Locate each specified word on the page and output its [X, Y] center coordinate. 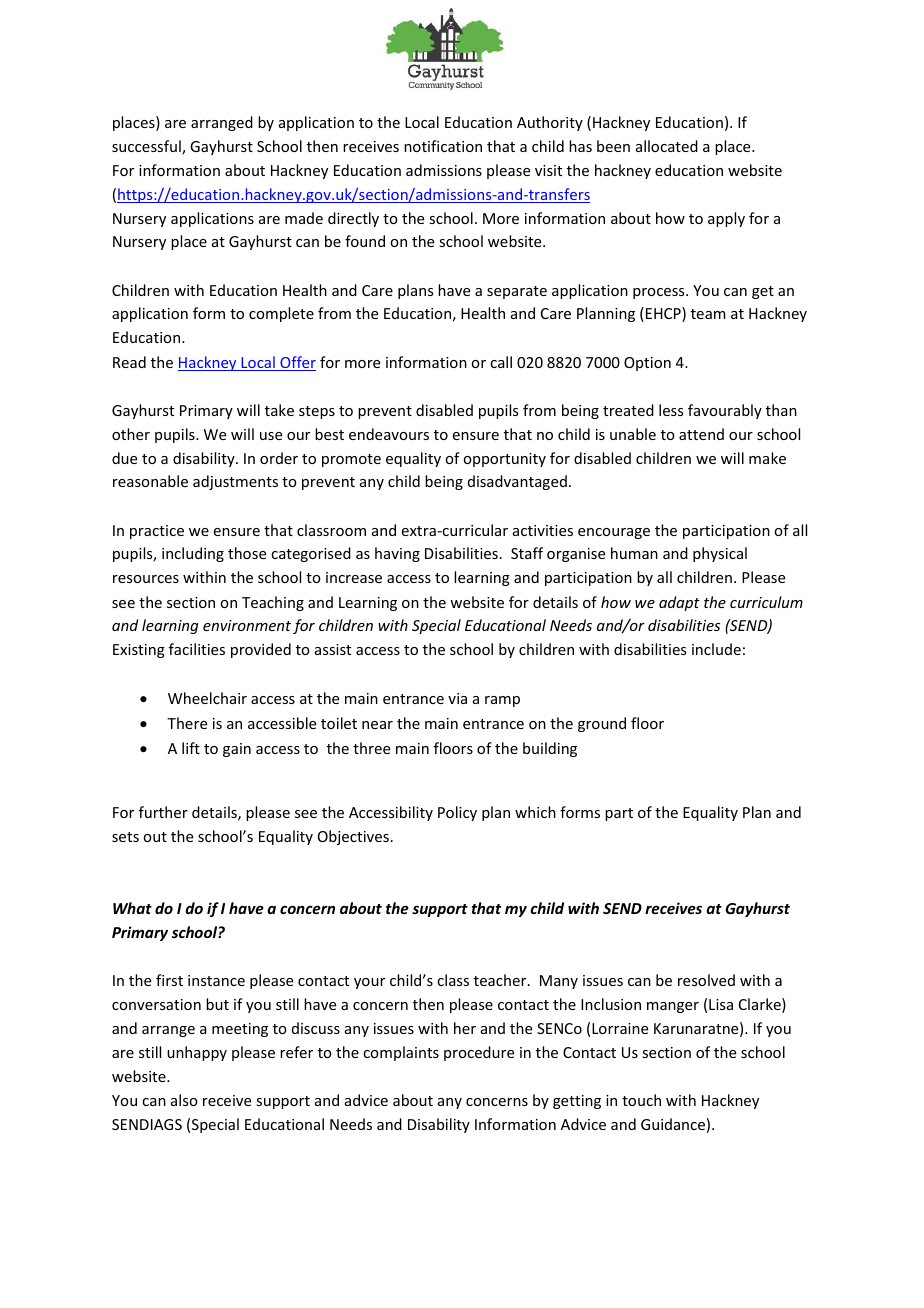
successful [147, 147]
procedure [479, 1053]
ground [602, 724]
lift [191, 748]
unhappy [197, 1053]
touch [641, 1100]
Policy [457, 813]
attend [701, 434]
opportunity [504, 460]
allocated [667, 146]
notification [443, 146]
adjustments [235, 482]
